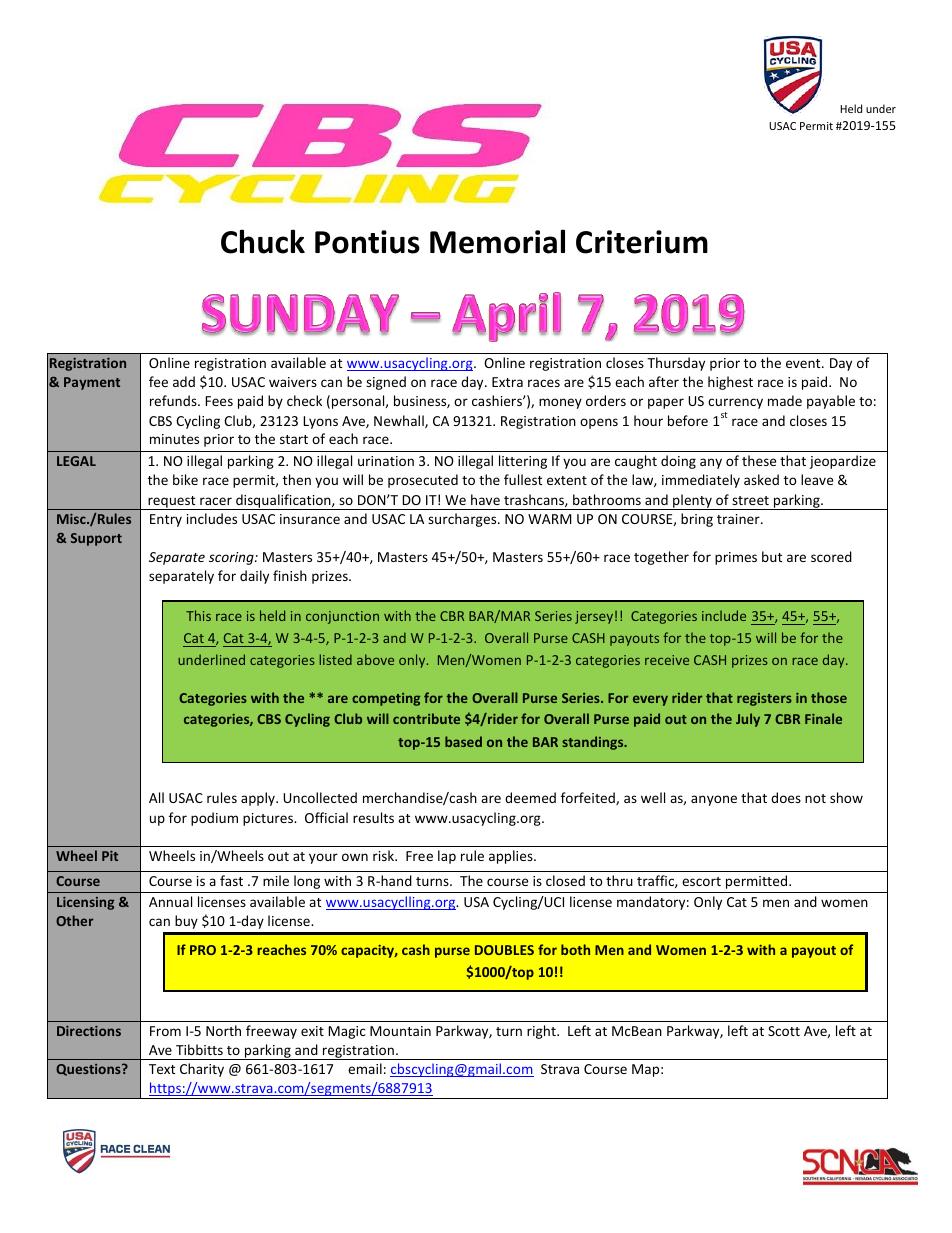  I want to click on Annual, so click(170, 901).
